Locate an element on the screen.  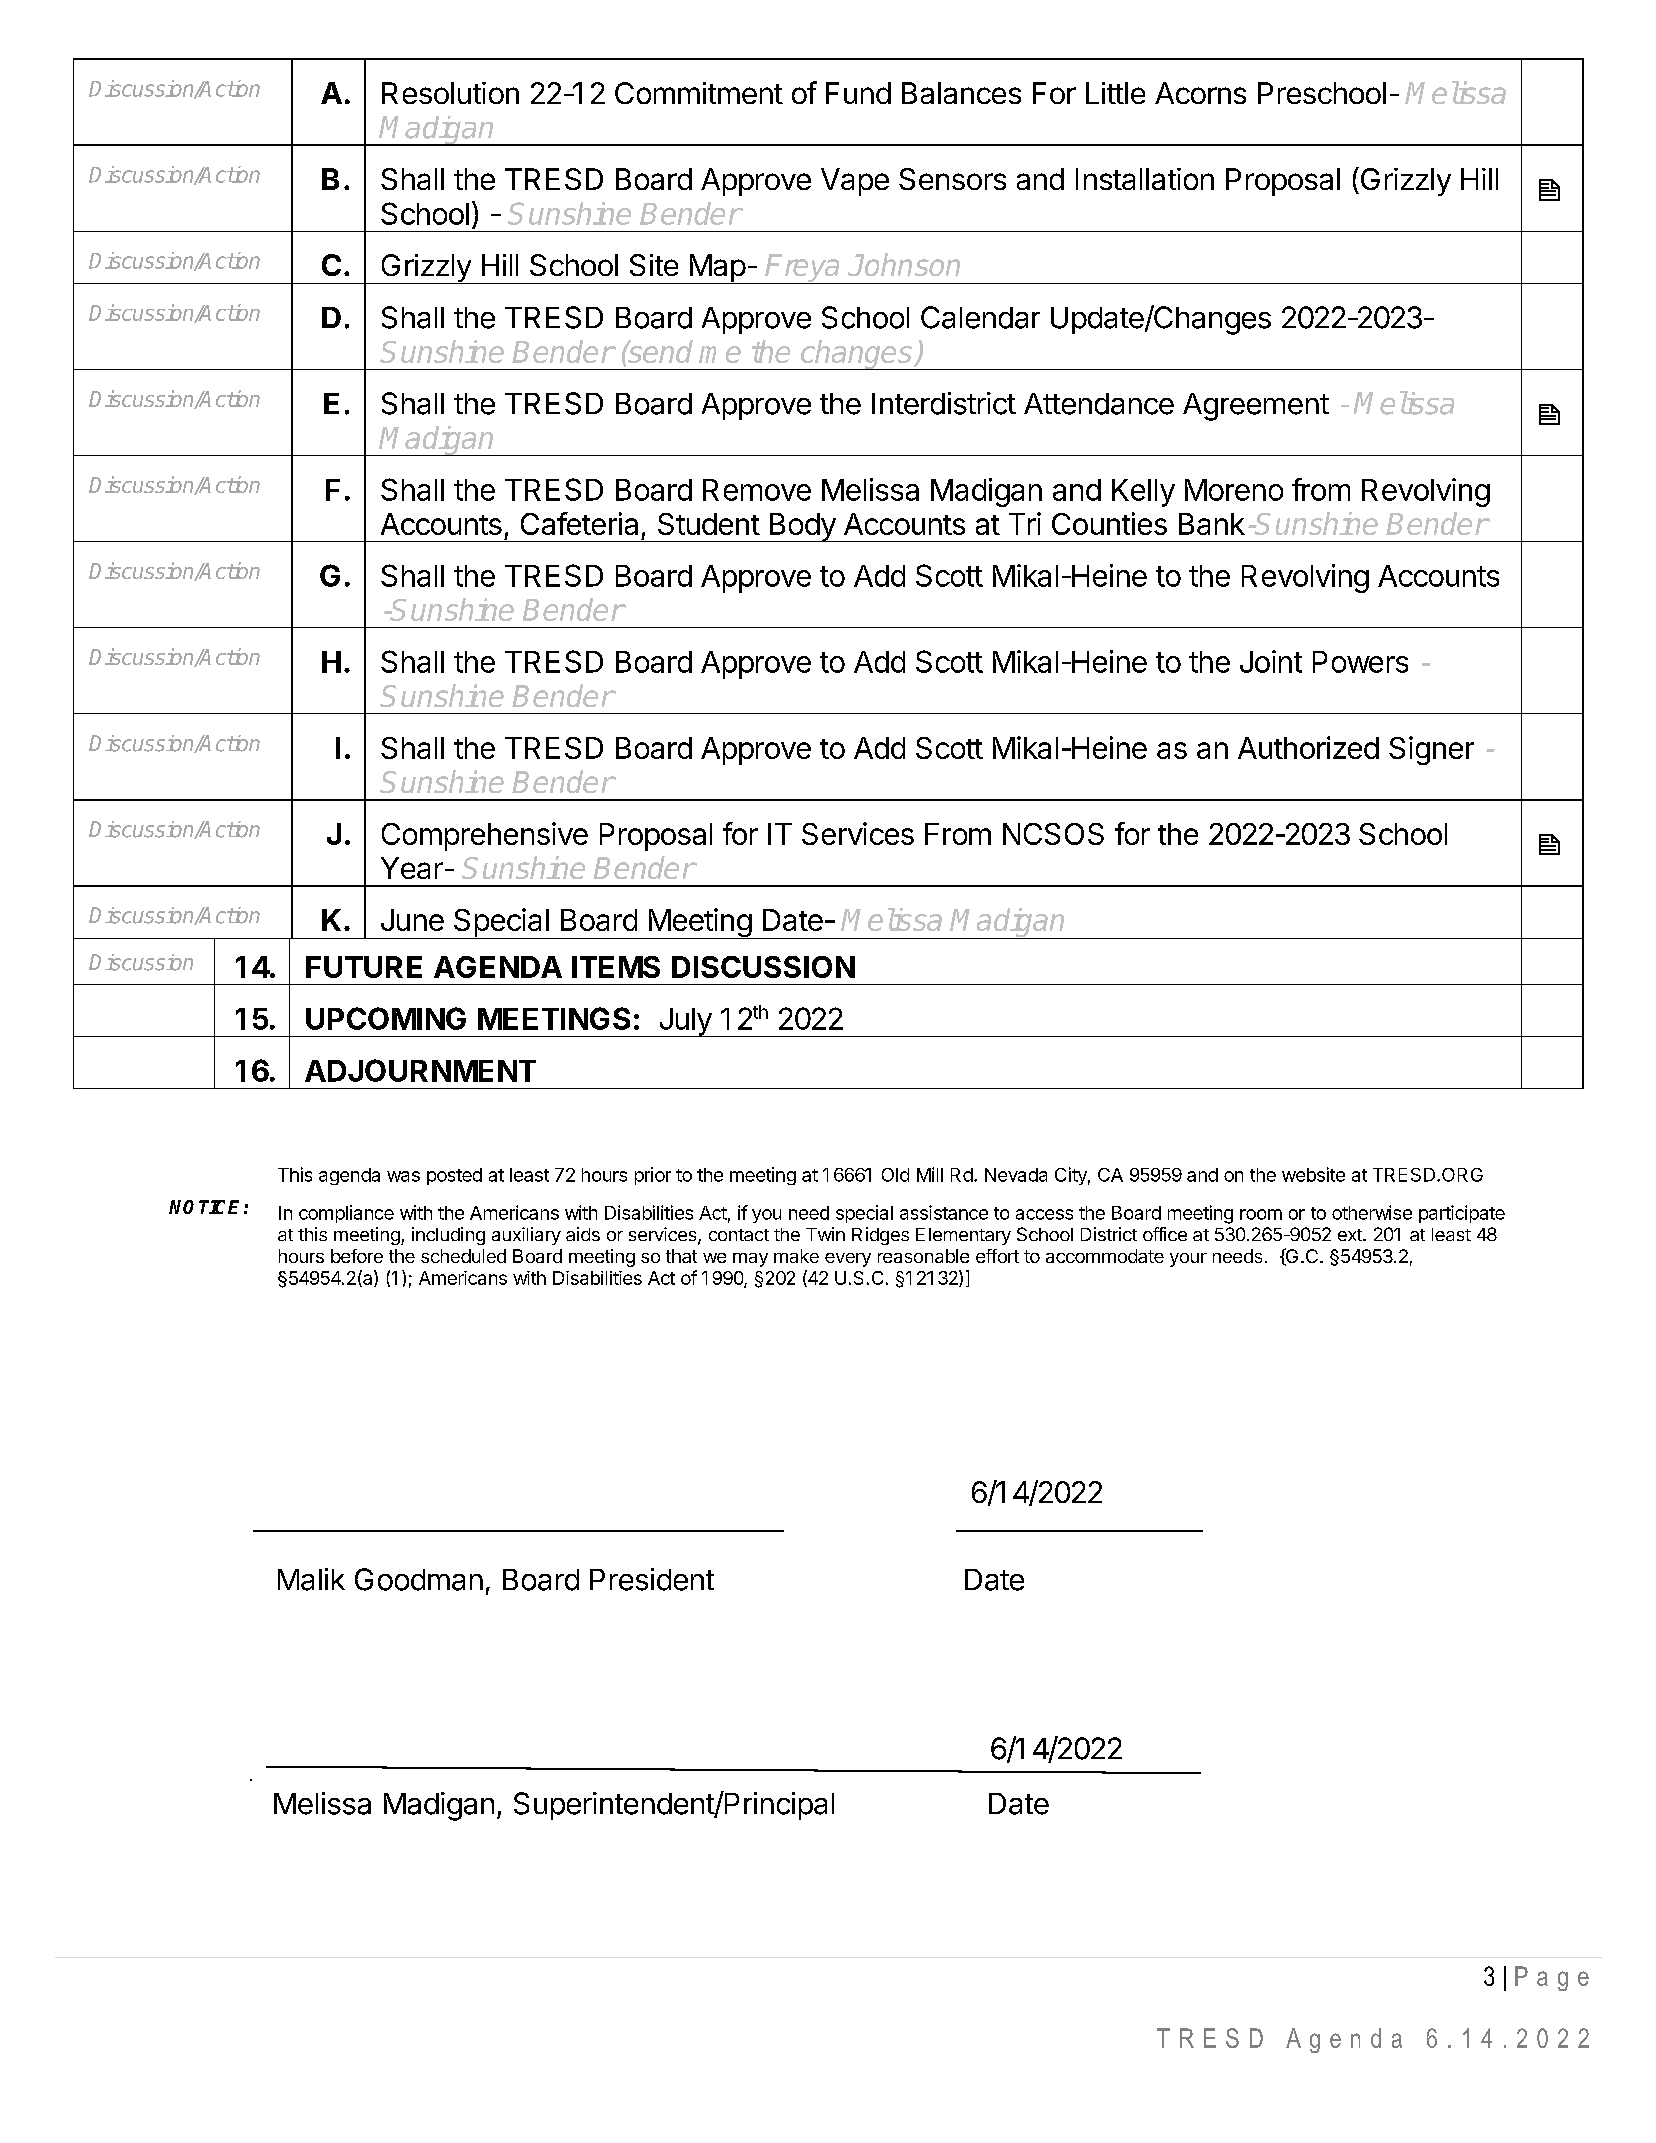
Joint is located at coordinates (1271, 661).
